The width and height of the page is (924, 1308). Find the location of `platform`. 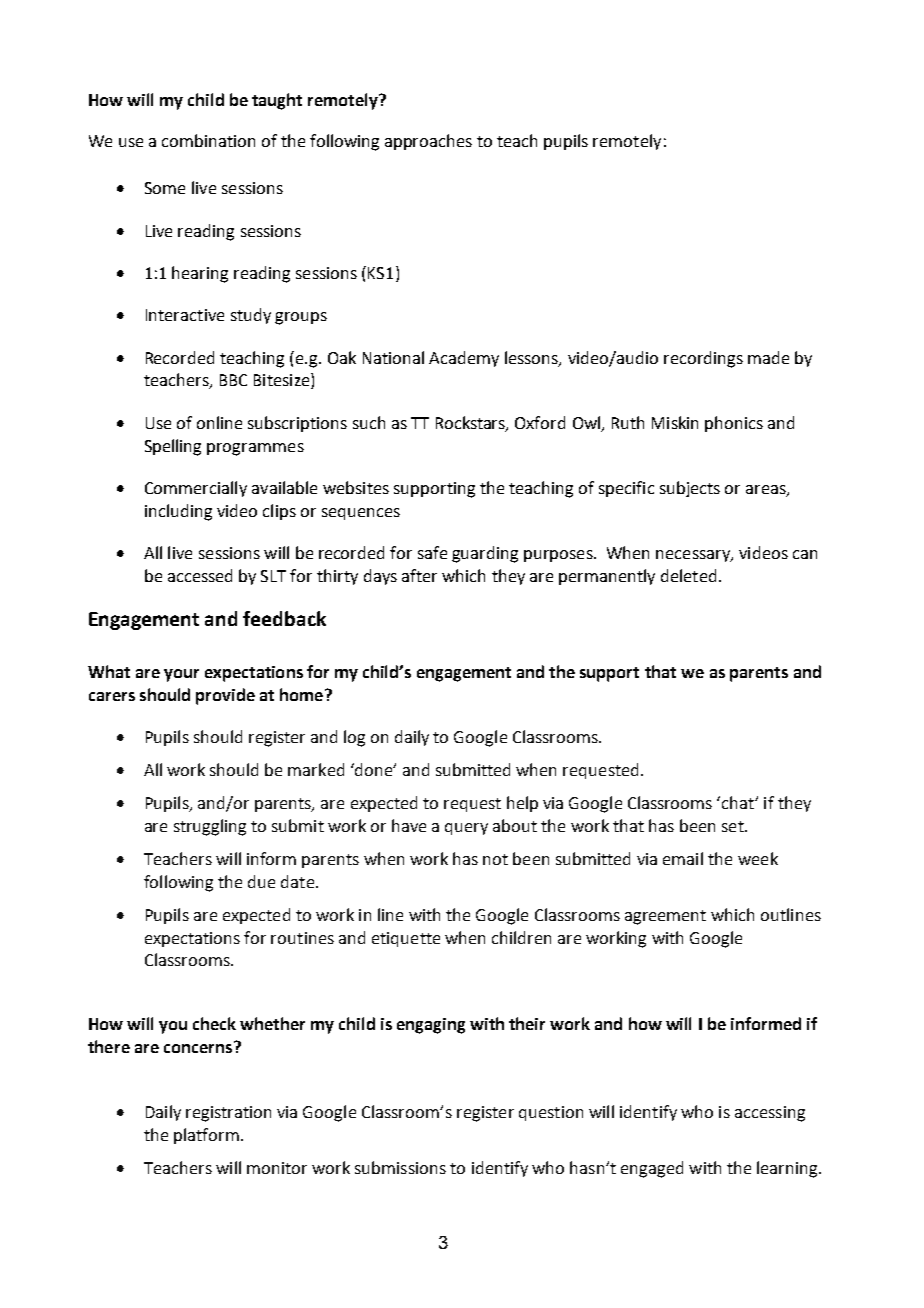

platform is located at coordinates (206, 1136).
